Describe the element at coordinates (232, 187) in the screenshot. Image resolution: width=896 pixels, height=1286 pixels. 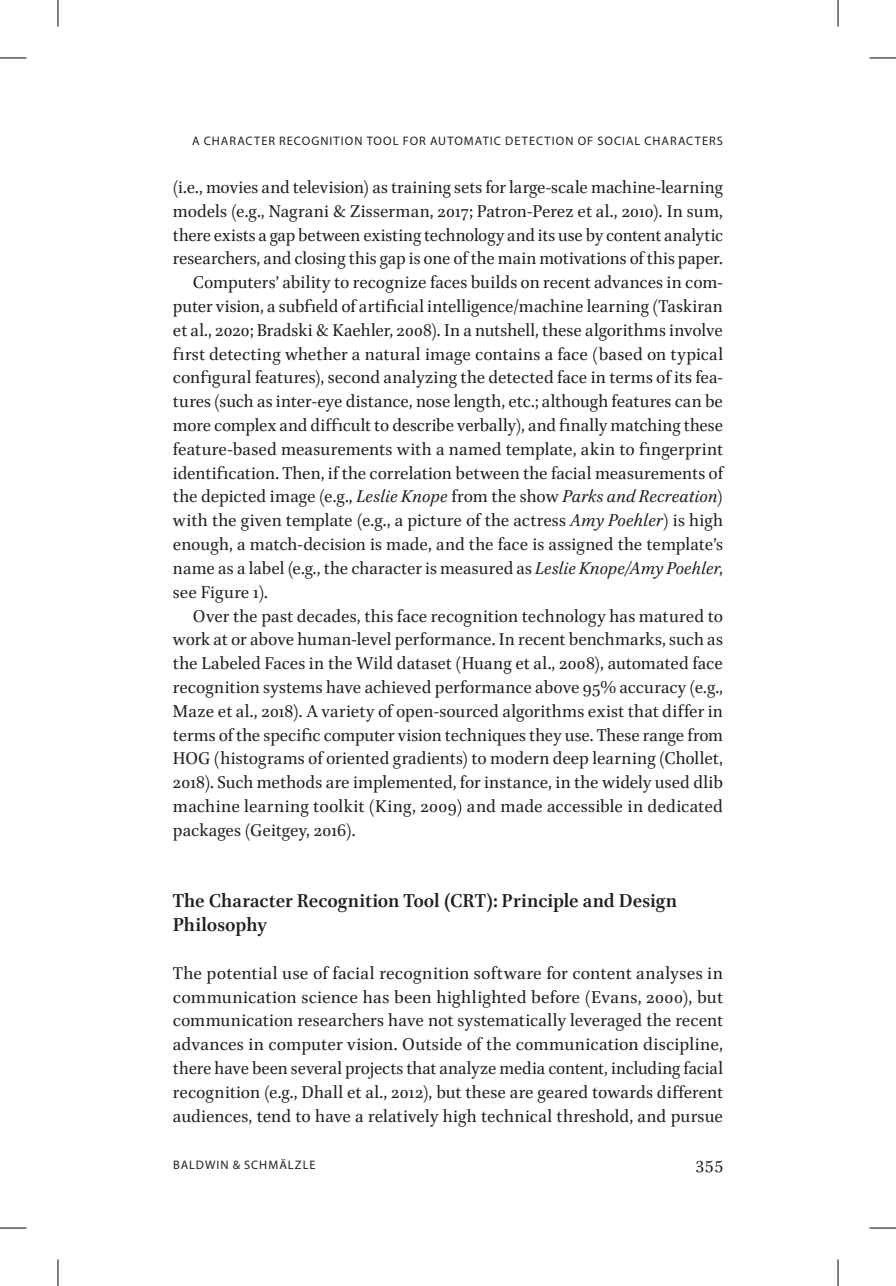
I see `movies` at that location.
